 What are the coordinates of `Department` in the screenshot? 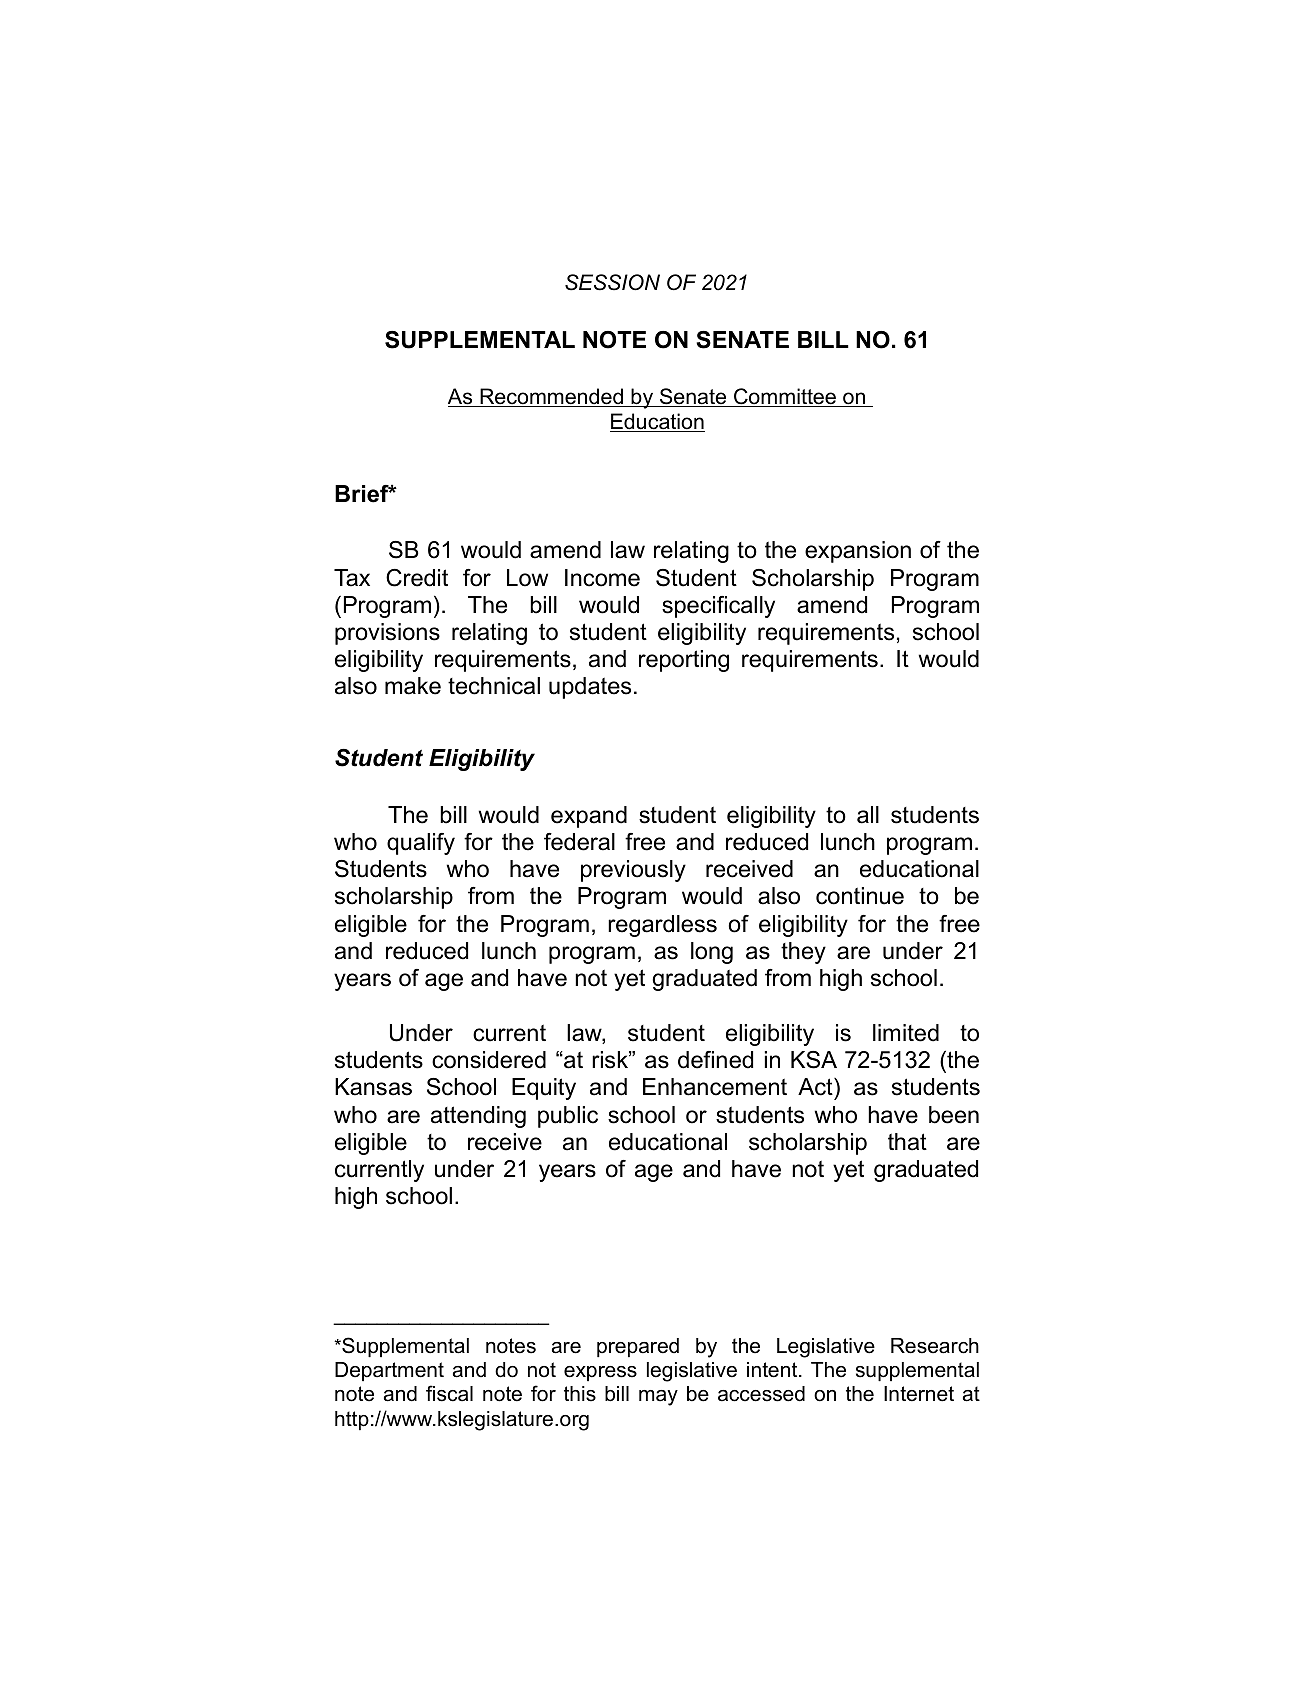 It's located at (389, 1371).
